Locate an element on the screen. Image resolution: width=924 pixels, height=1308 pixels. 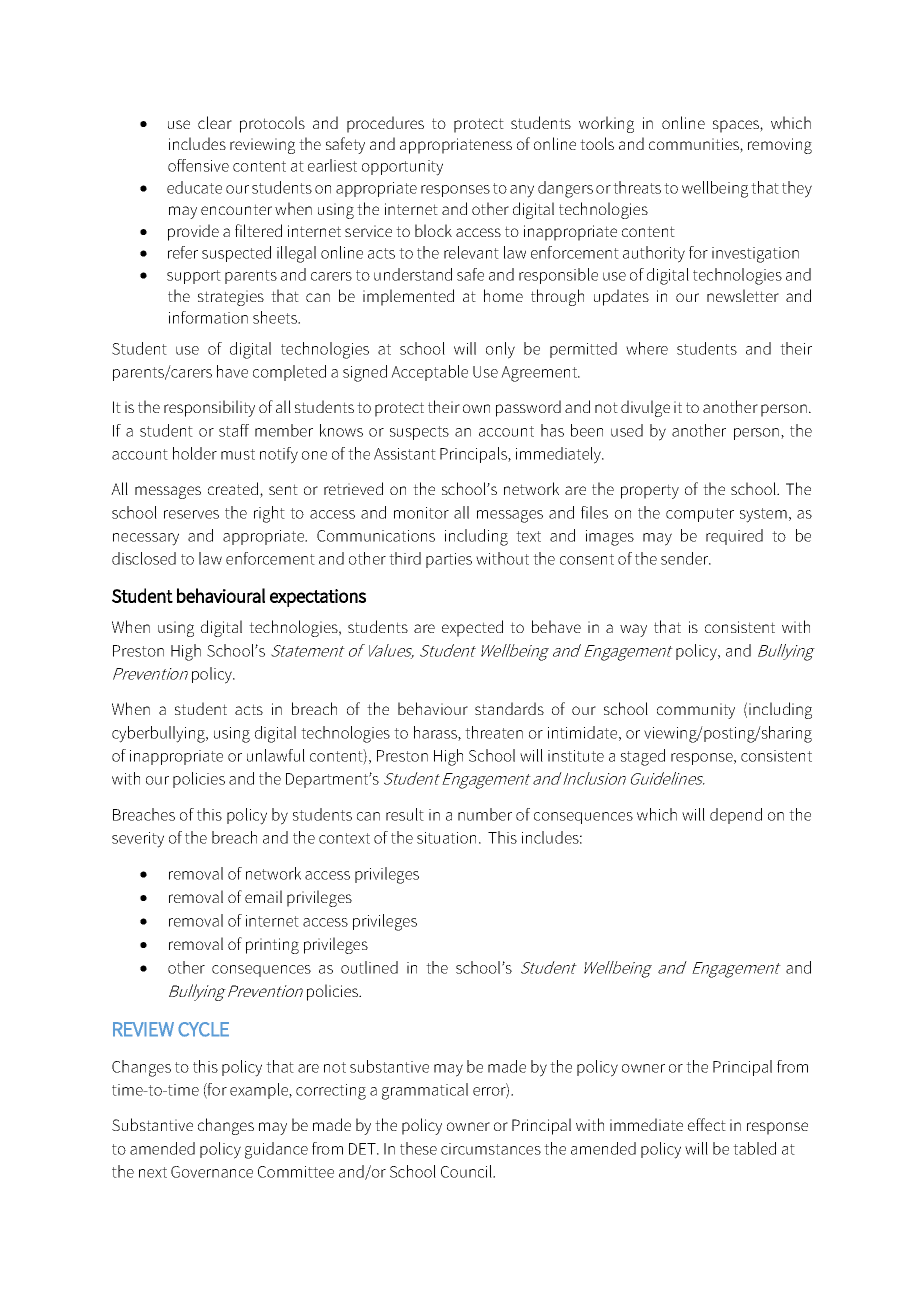
depend is located at coordinates (736, 816).
